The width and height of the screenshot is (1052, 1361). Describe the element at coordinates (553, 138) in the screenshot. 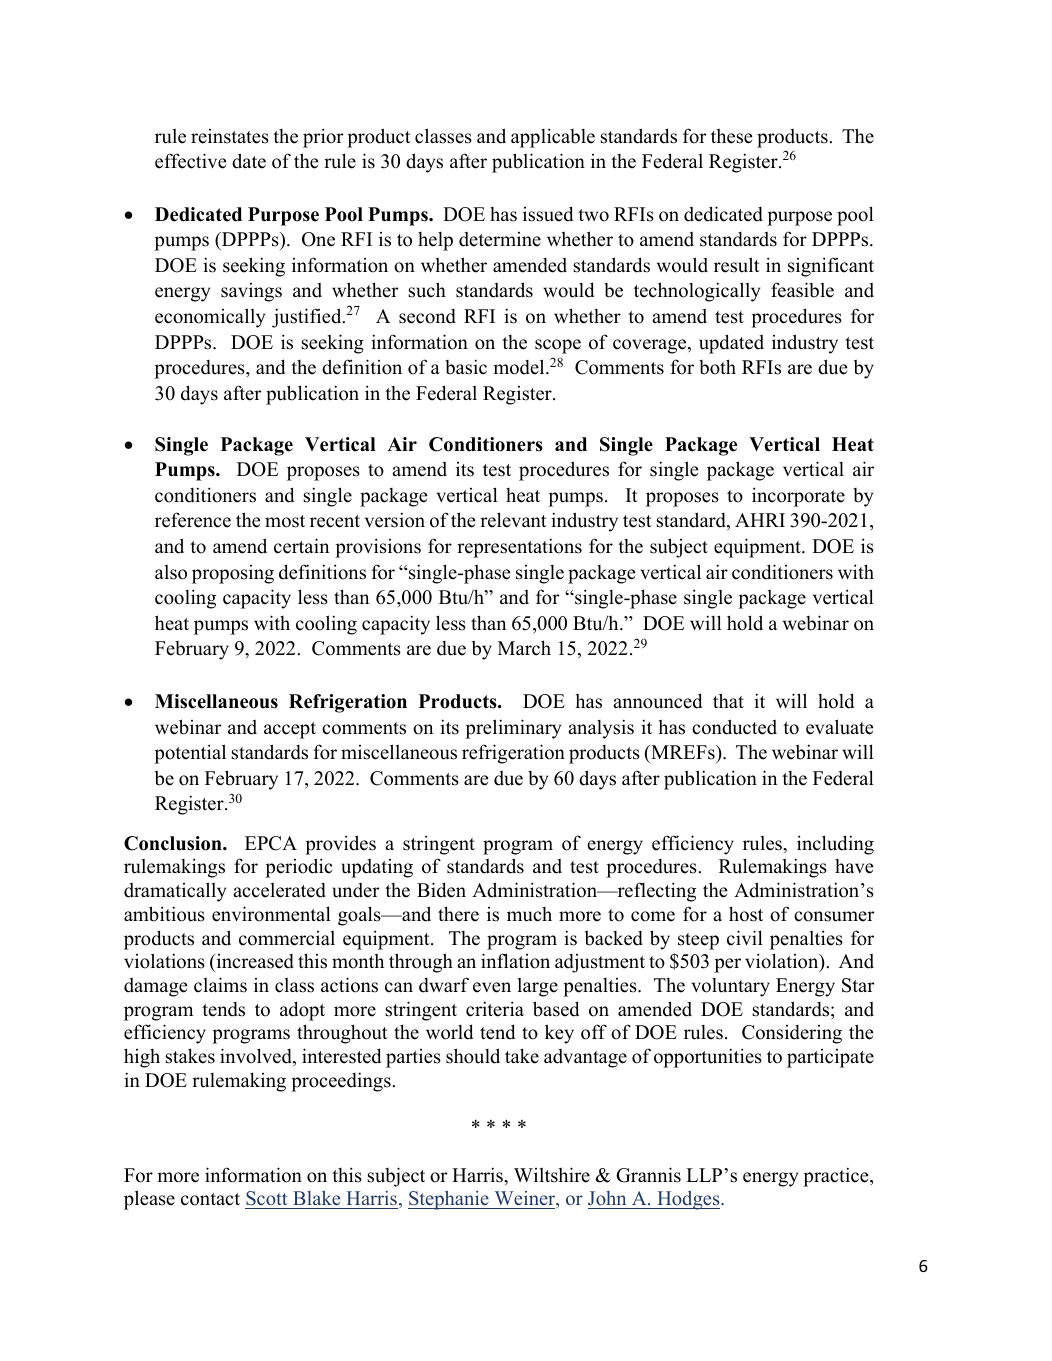

I see `applicable` at that location.
